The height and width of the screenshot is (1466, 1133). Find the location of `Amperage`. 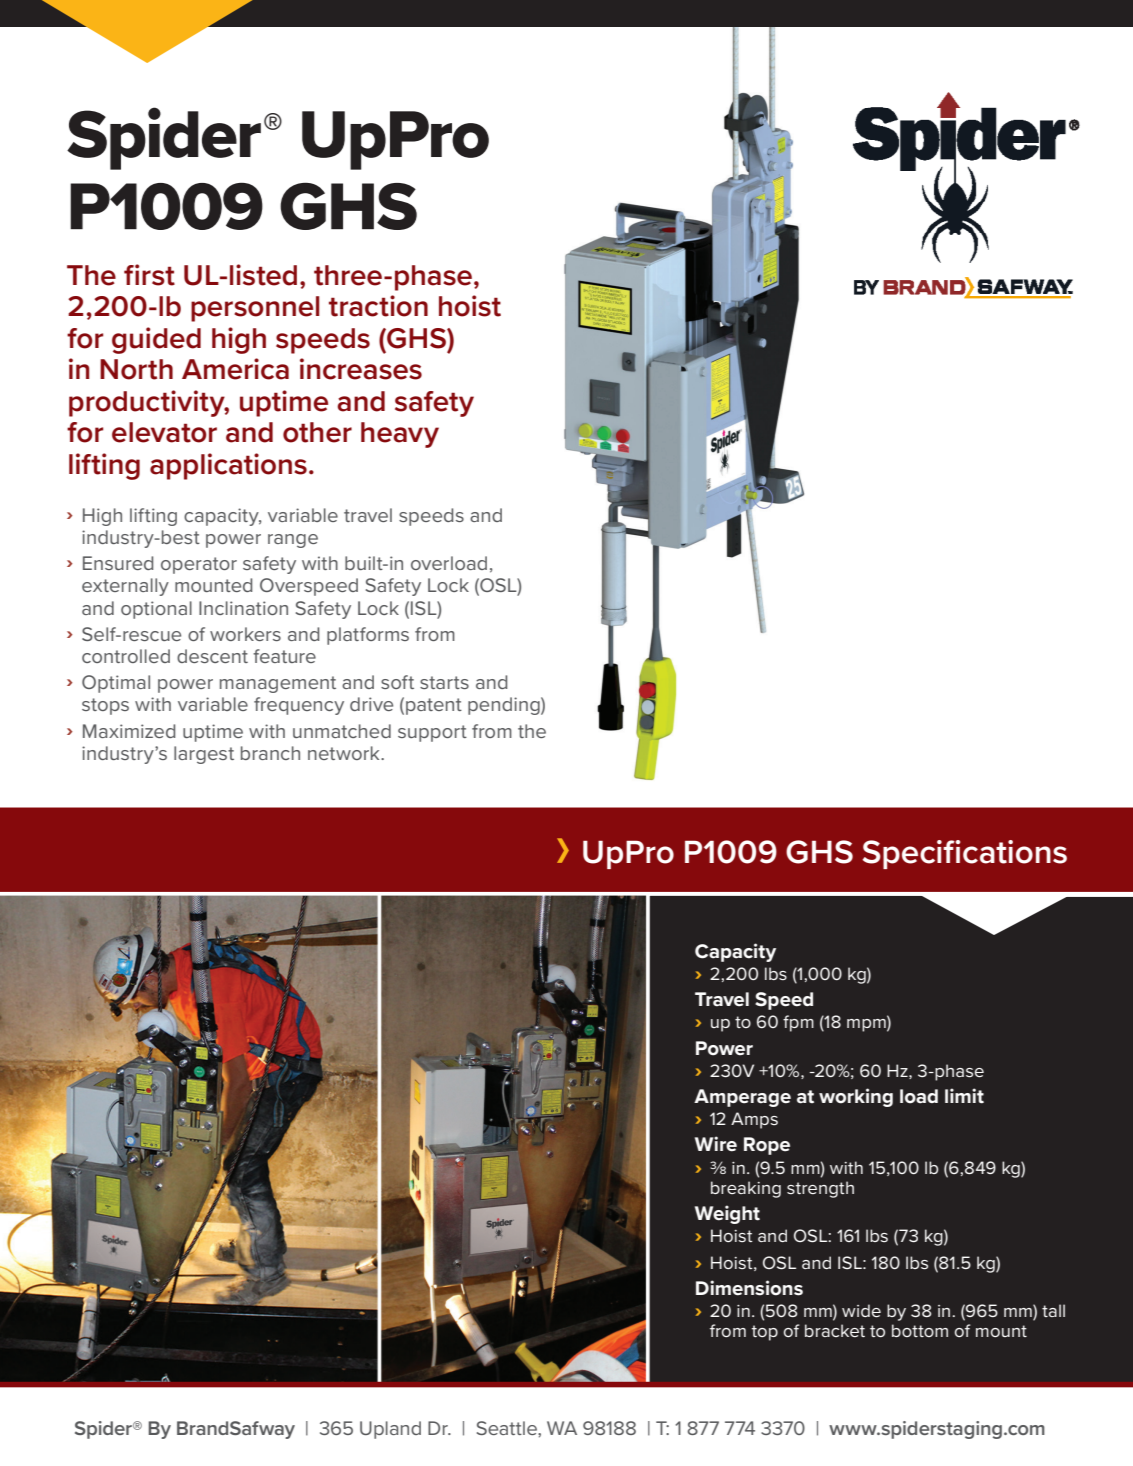

Amperage is located at coordinates (742, 1098).
